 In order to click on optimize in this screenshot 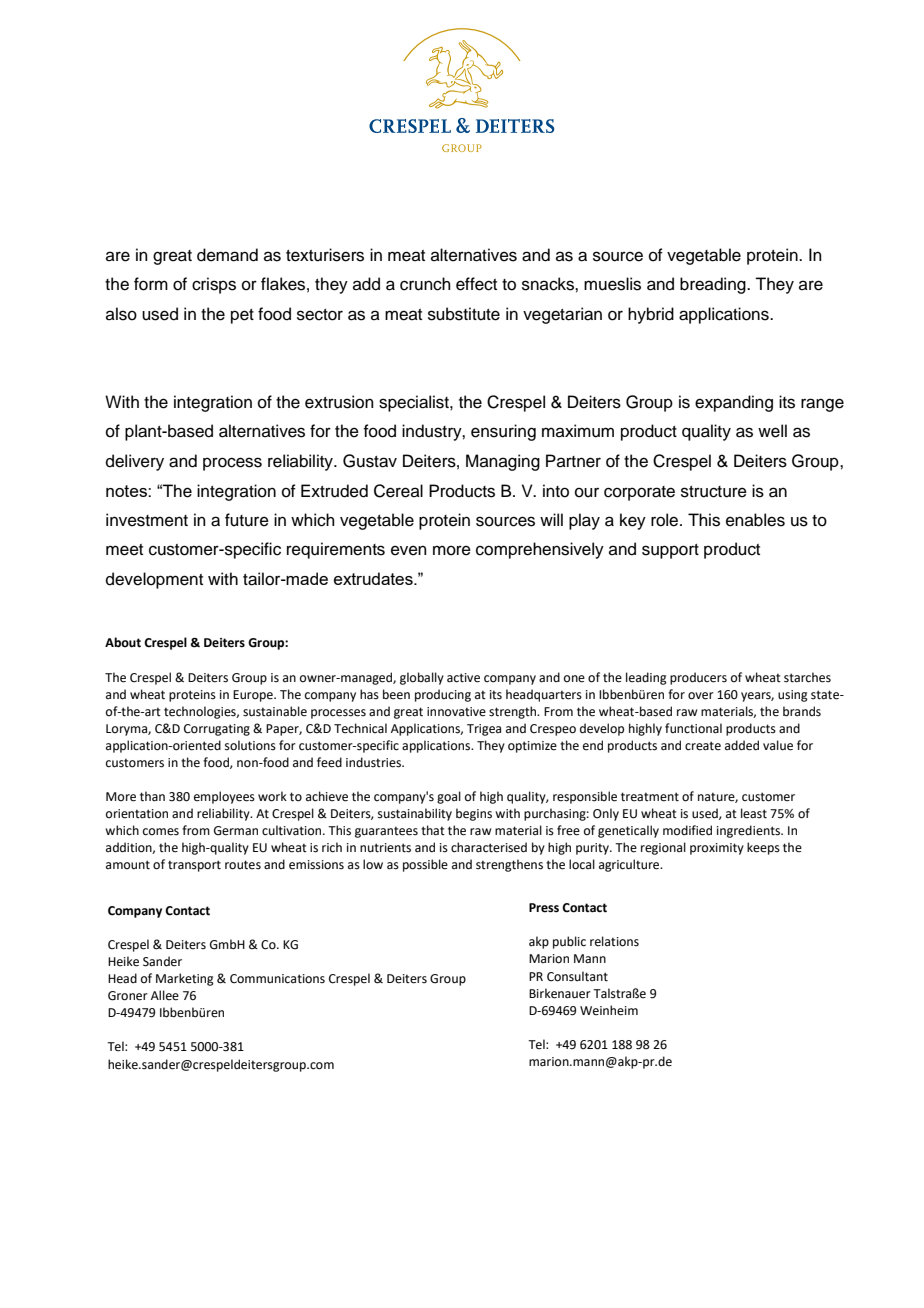, I will do `click(532, 747)`.
